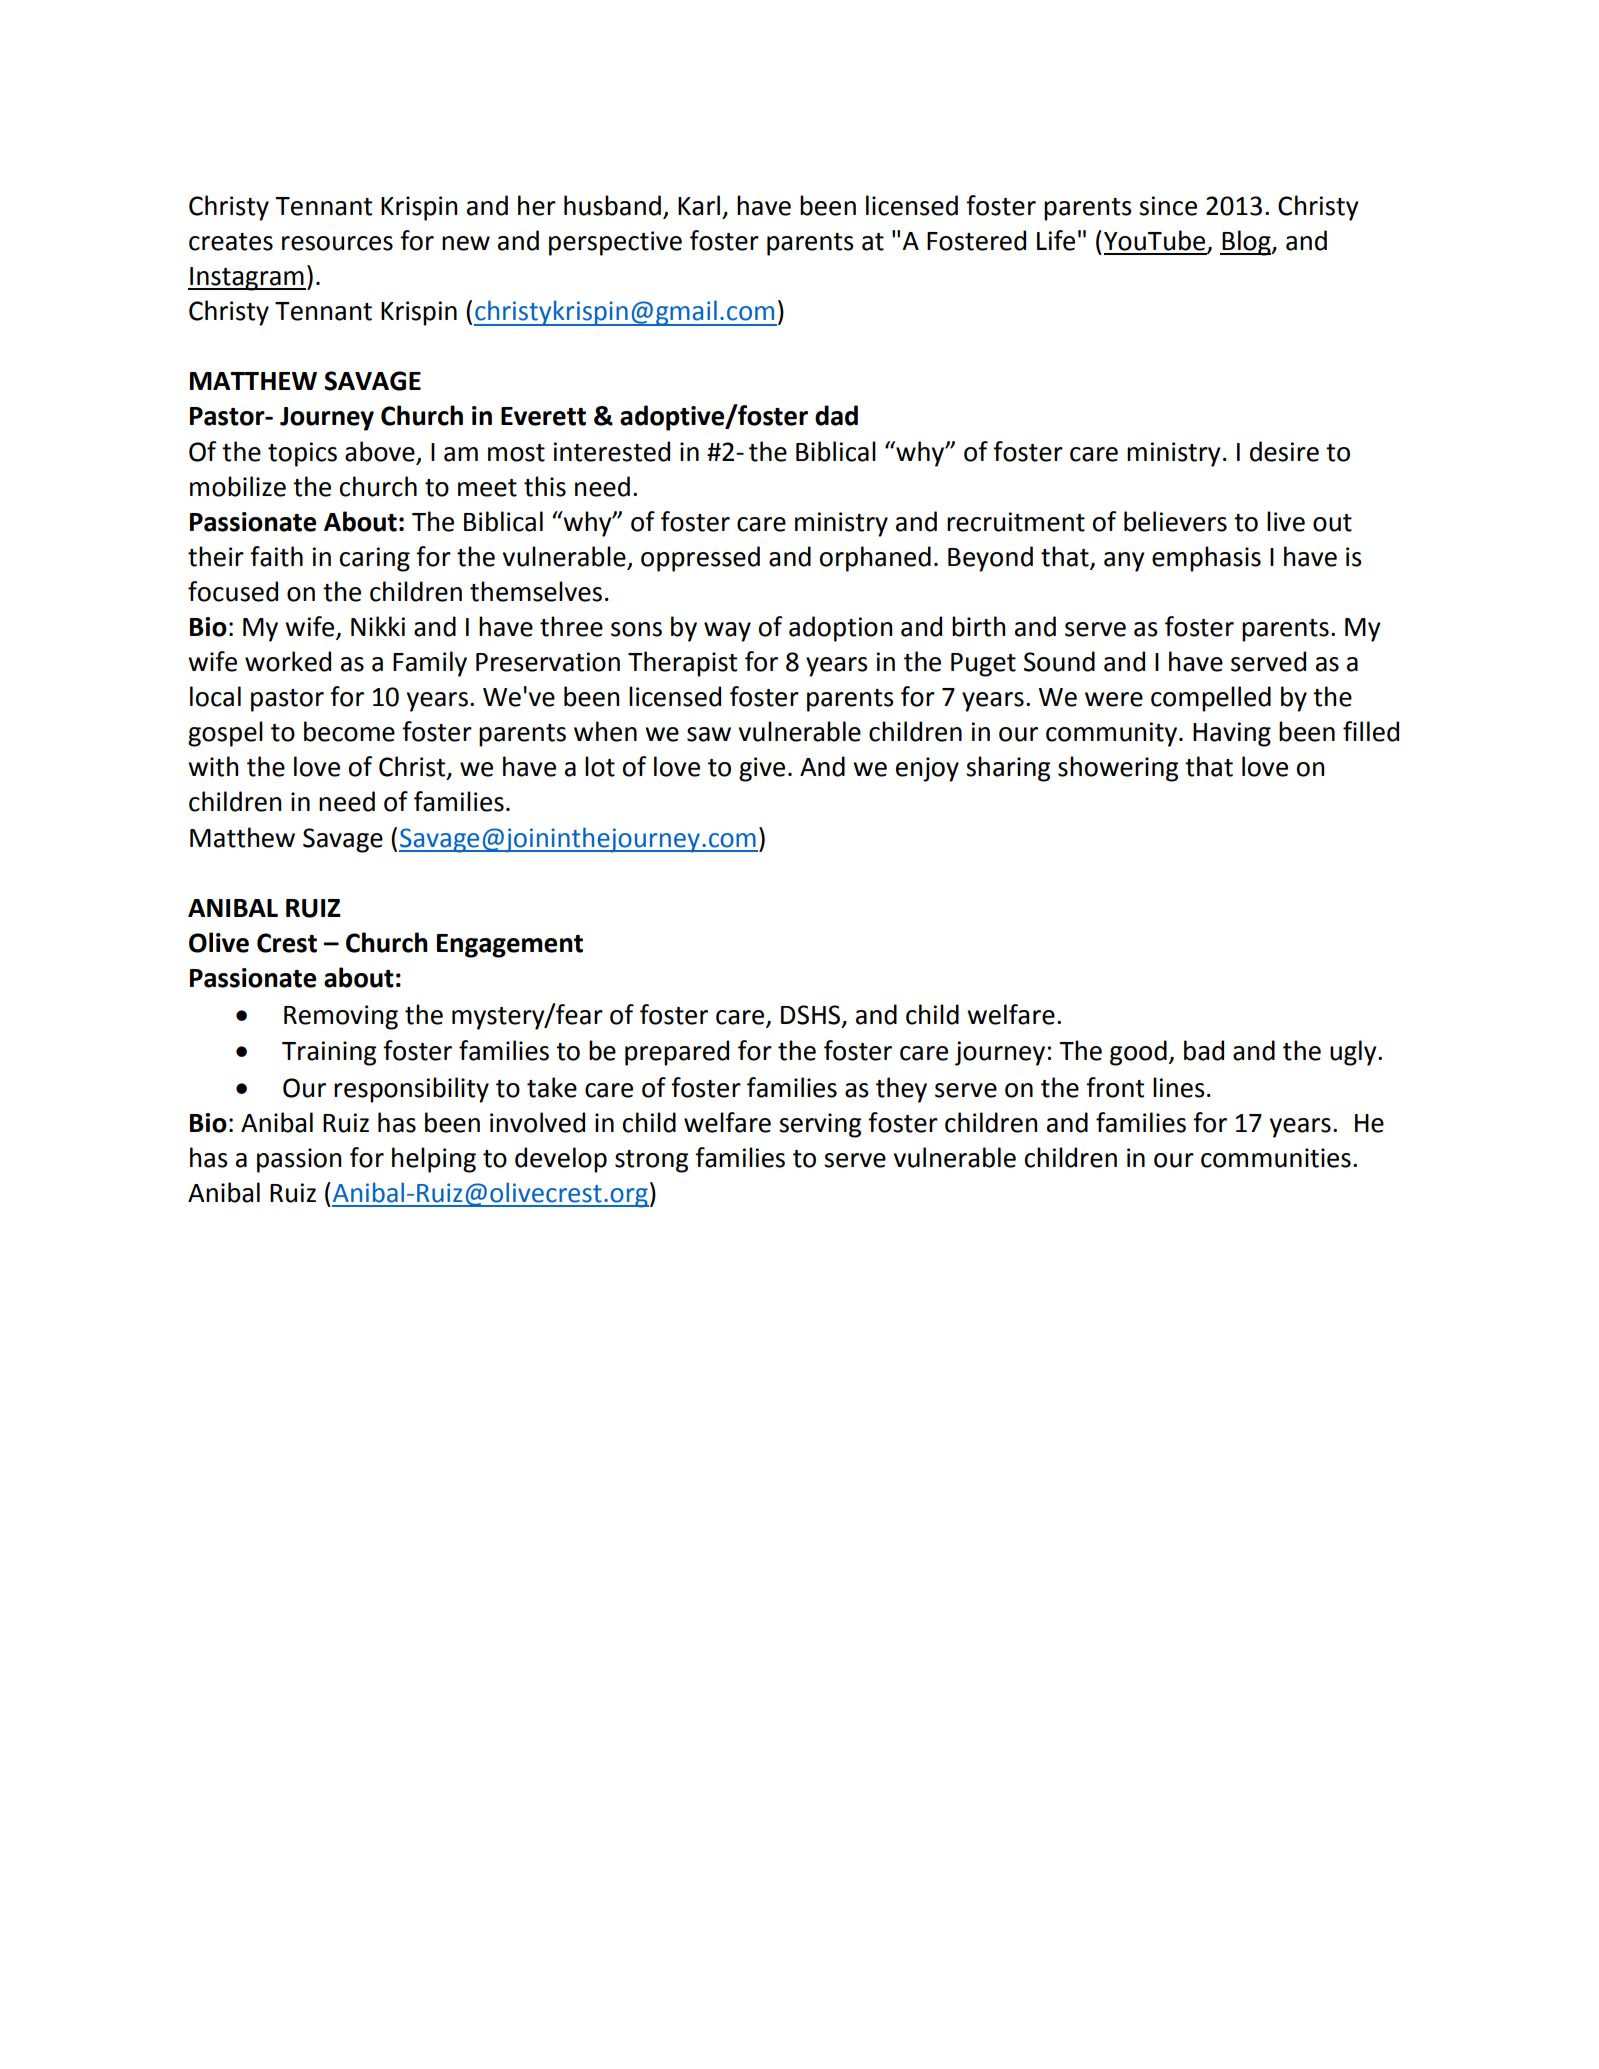 Image resolution: width=1599 pixels, height=2069 pixels. What do you see at coordinates (337, 243) in the screenshot?
I see `resources` at bounding box center [337, 243].
